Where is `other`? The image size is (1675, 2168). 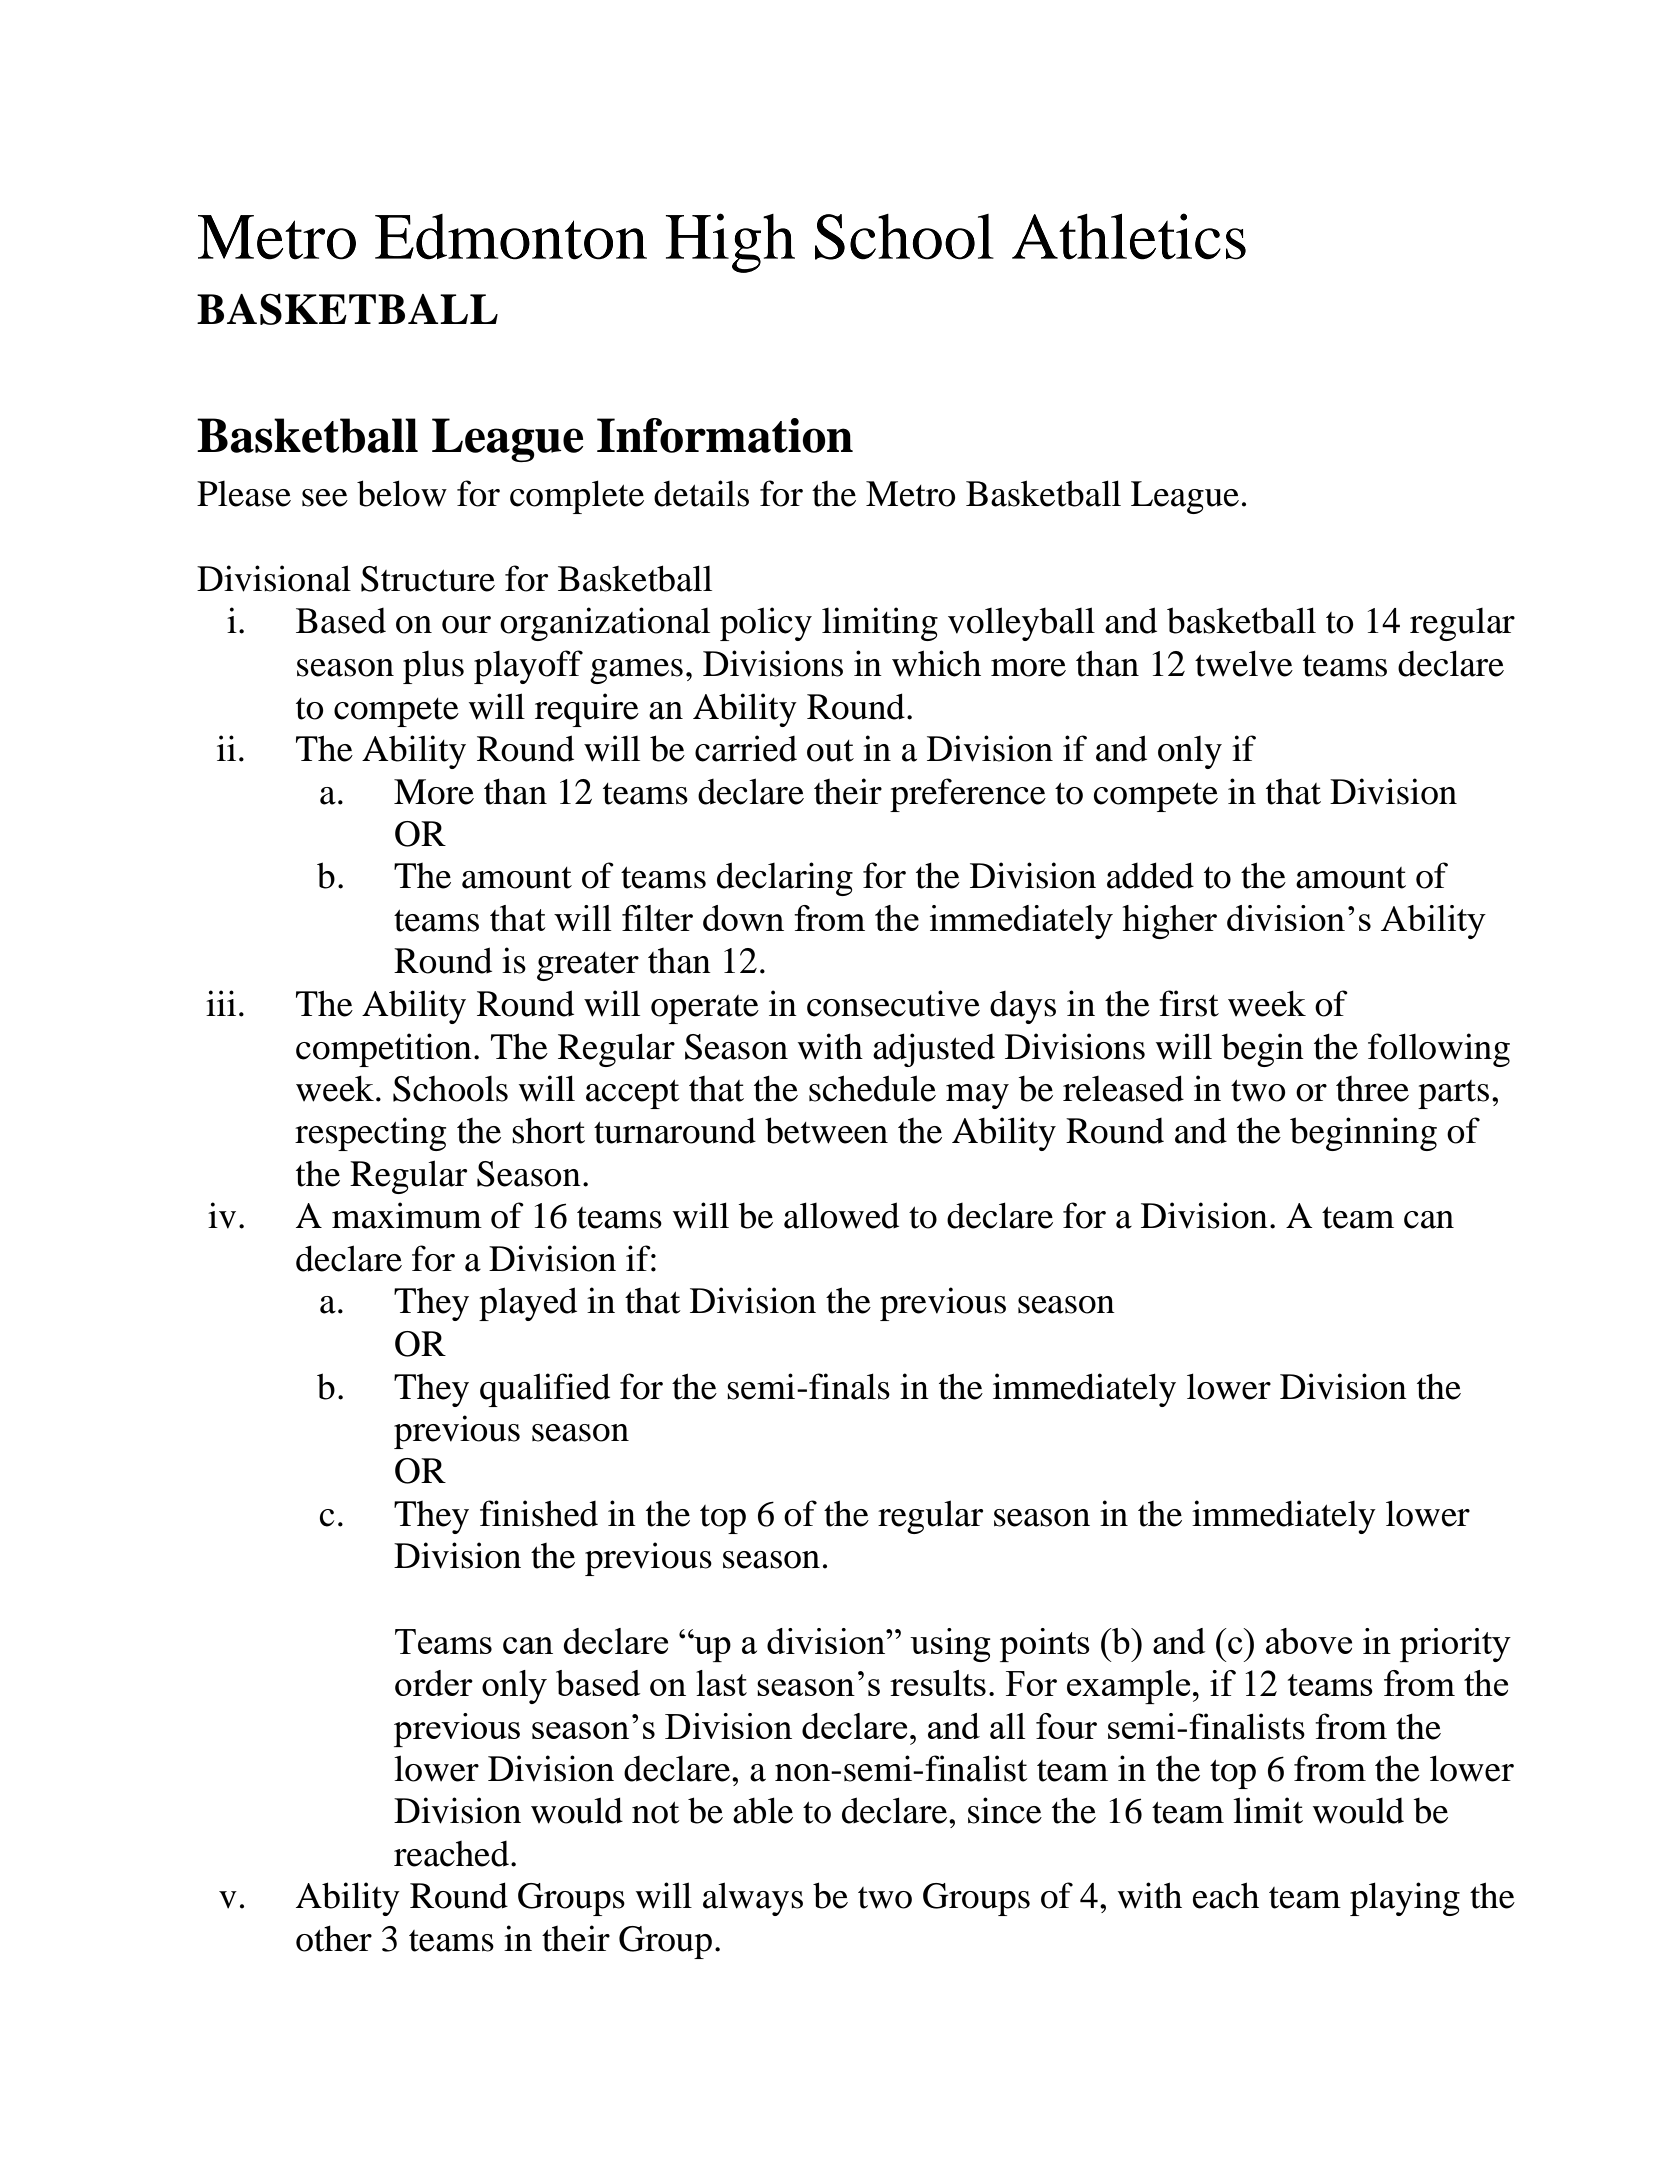
other is located at coordinates (334, 1938).
